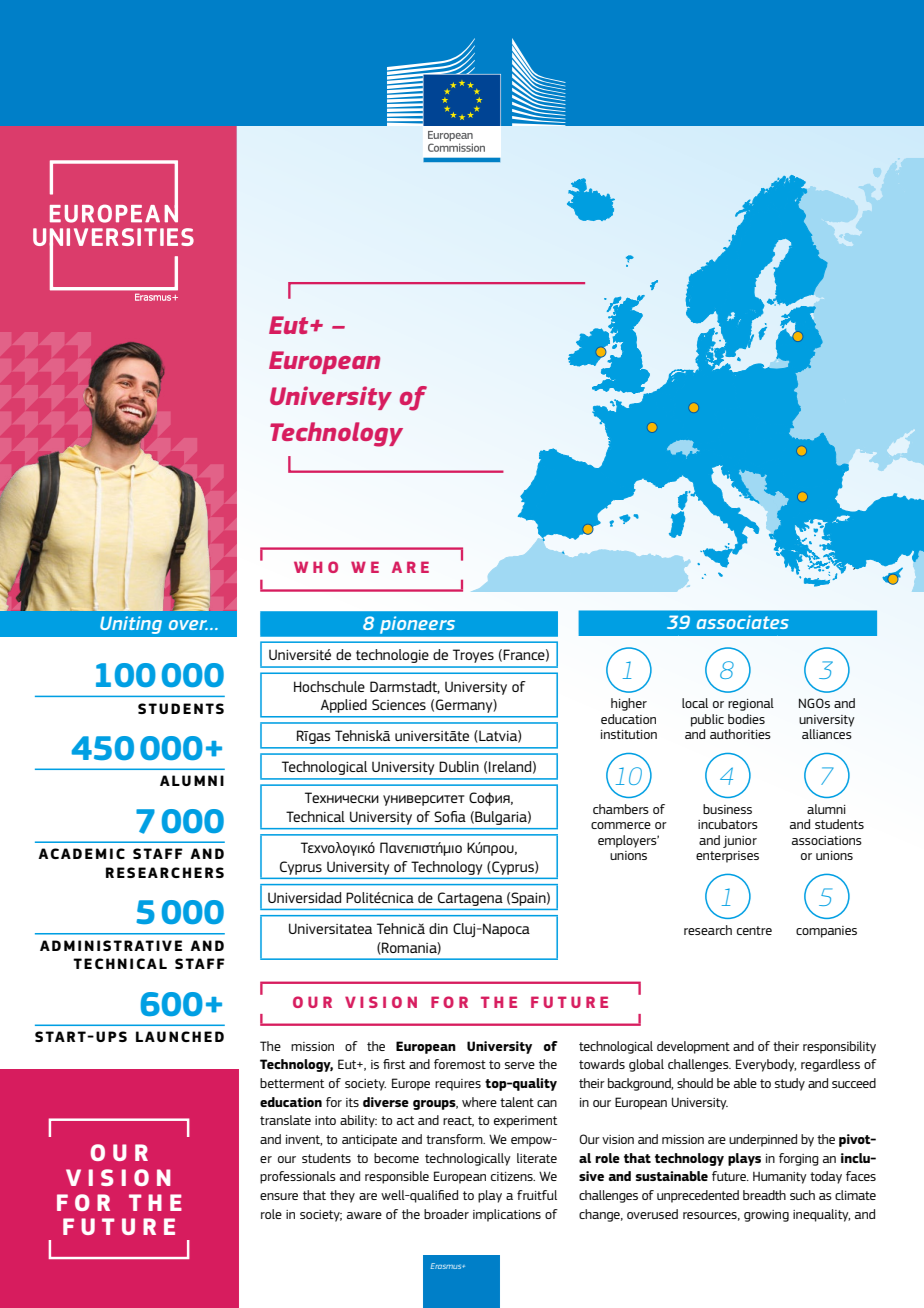 The width and height of the screenshot is (924, 1308). Describe the element at coordinates (743, 622) in the screenshot. I see `associates` at that location.
